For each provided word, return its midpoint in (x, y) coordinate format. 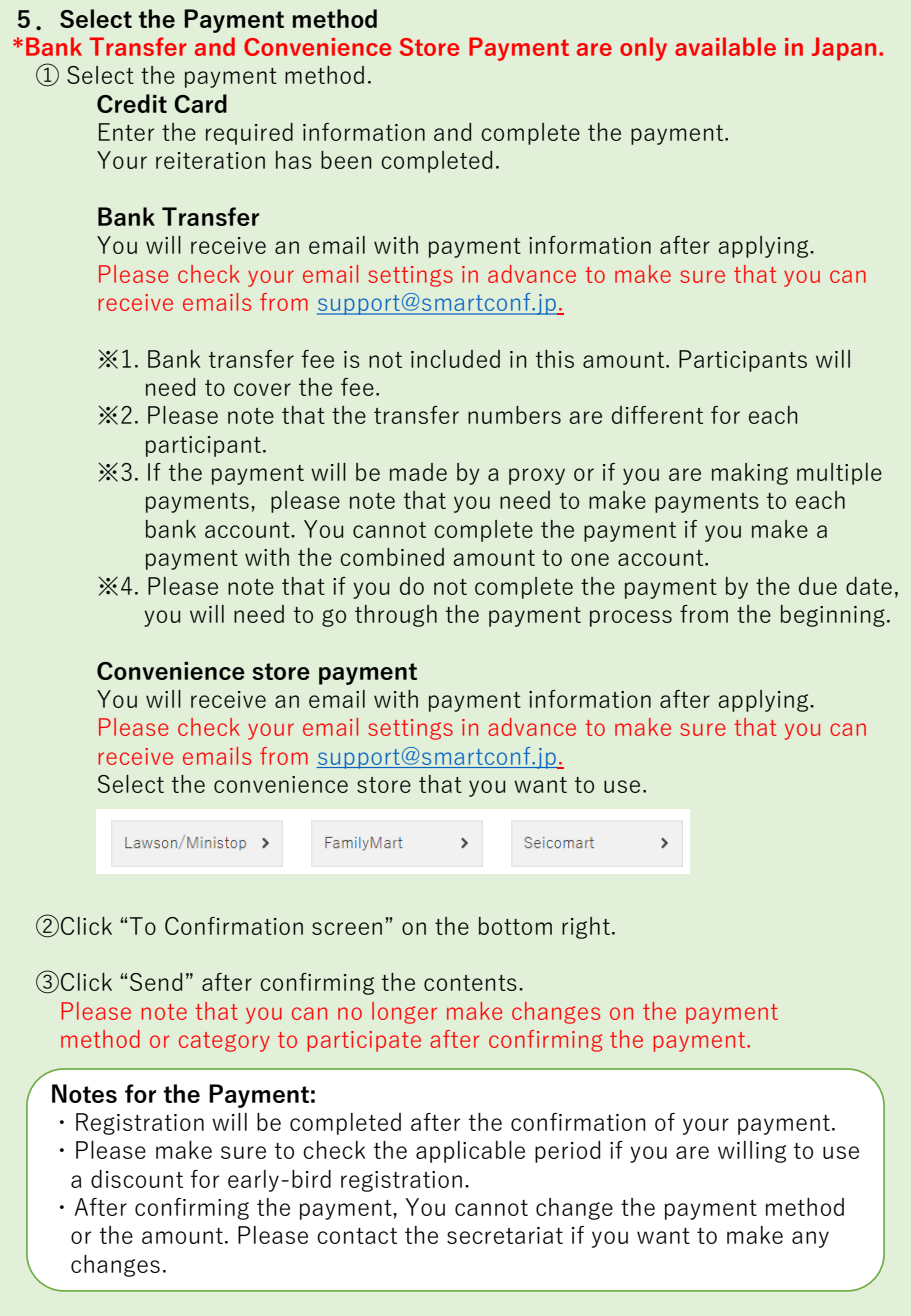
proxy (537, 476)
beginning (833, 616)
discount (137, 1179)
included (455, 359)
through (396, 616)
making (750, 474)
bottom (515, 926)
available (725, 46)
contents (470, 983)
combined (392, 557)
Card (200, 103)
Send (156, 982)
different (657, 415)
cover (262, 389)
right (586, 928)
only (643, 49)
